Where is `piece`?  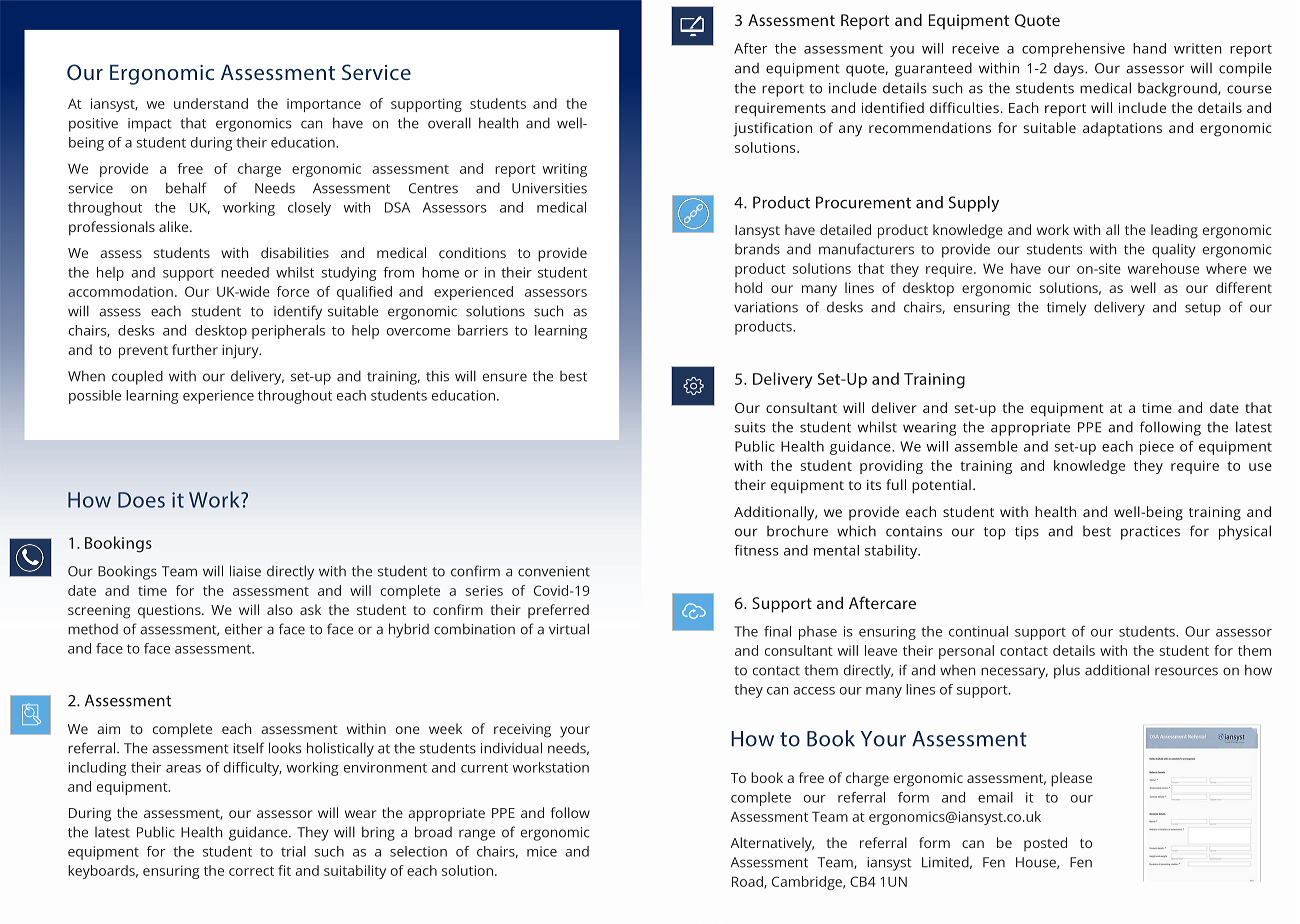 piece is located at coordinates (1157, 448).
